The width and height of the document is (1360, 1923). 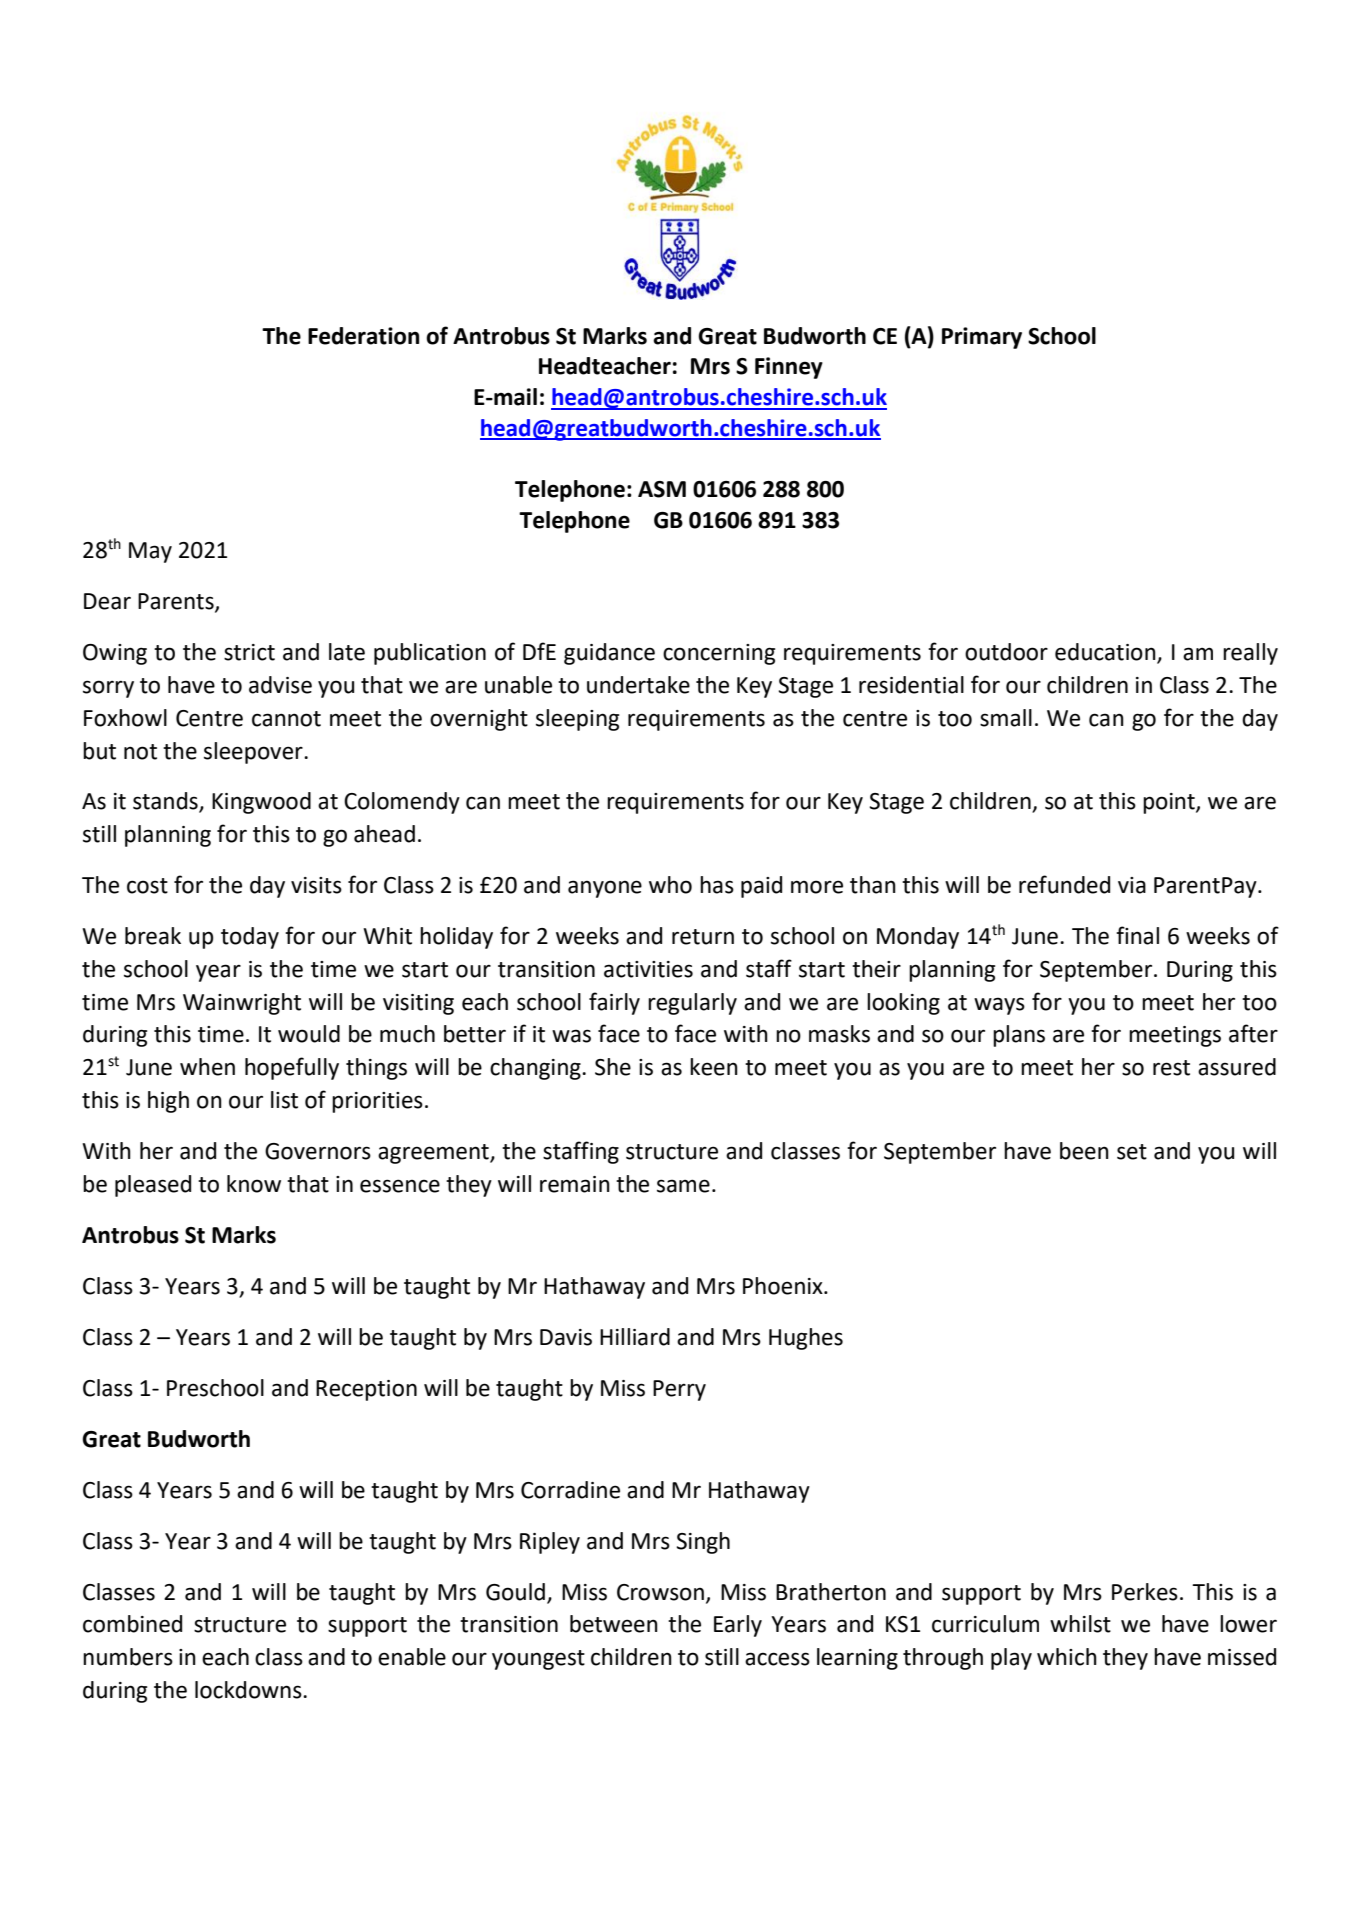 I want to click on Early, so click(x=738, y=1626).
